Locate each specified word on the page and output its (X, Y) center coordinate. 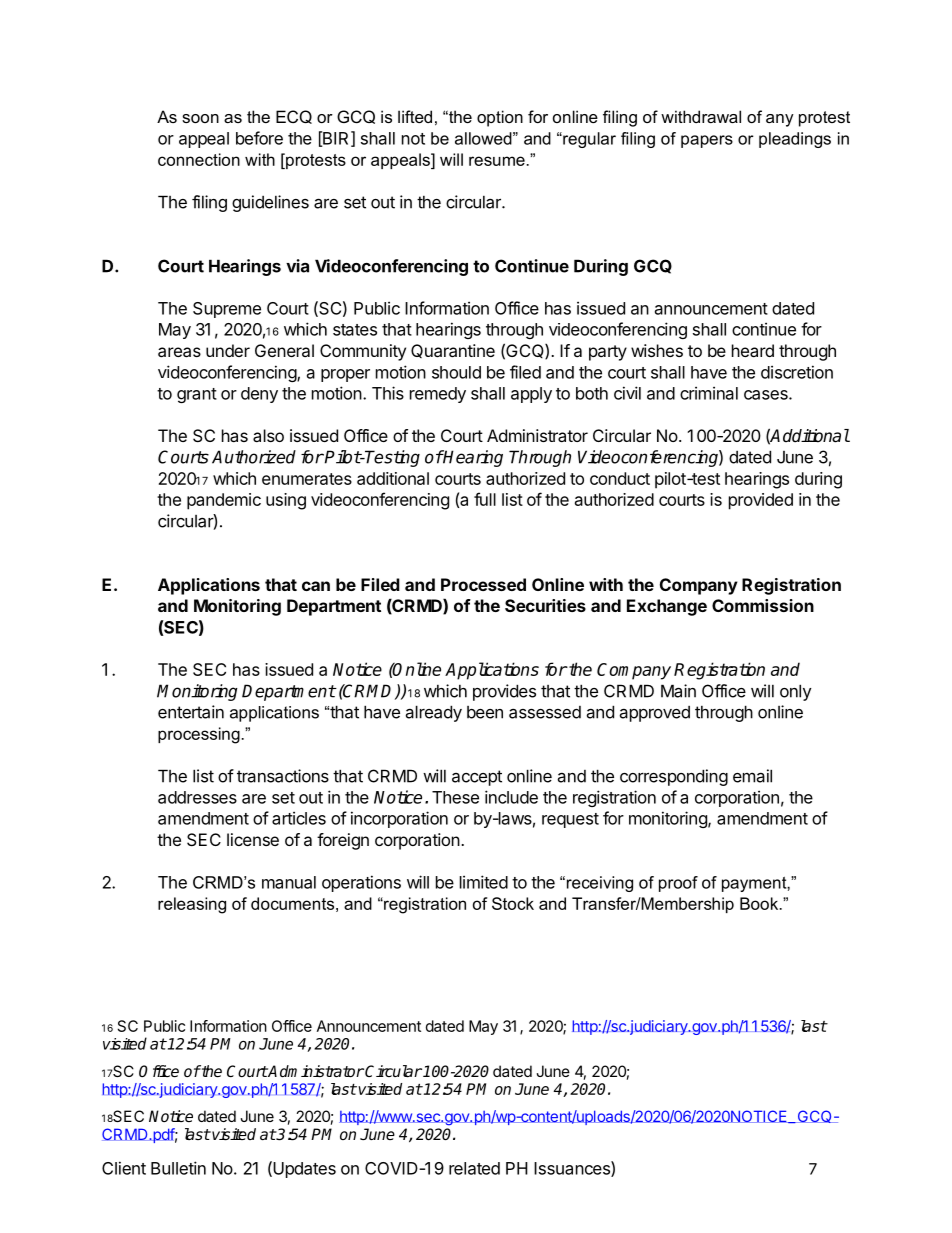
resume (498, 161)
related (474, 1168)
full (485, 499)
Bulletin (178, 1168)
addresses (197, 797)
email (752, 776)
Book (760, 903)
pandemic (224, 501)
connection (199, 159)
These (455, 797)
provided (761, 501)
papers (707, 141)
